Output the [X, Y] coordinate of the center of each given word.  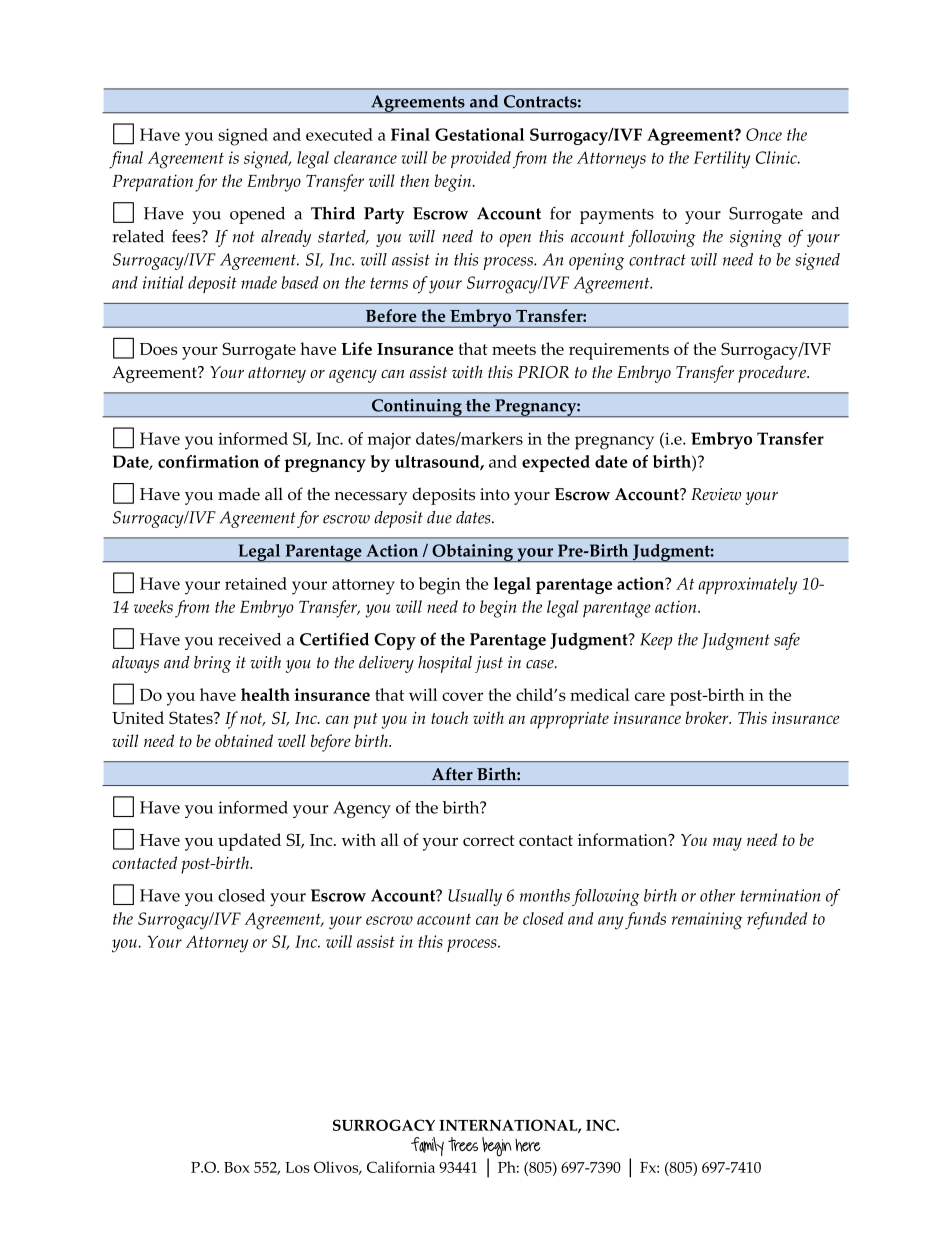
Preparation [152, 183]
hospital [445, 664]
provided [481, 159]
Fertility [722, 160]
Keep [656, 641]
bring [212, 664]
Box [237, 1167]
